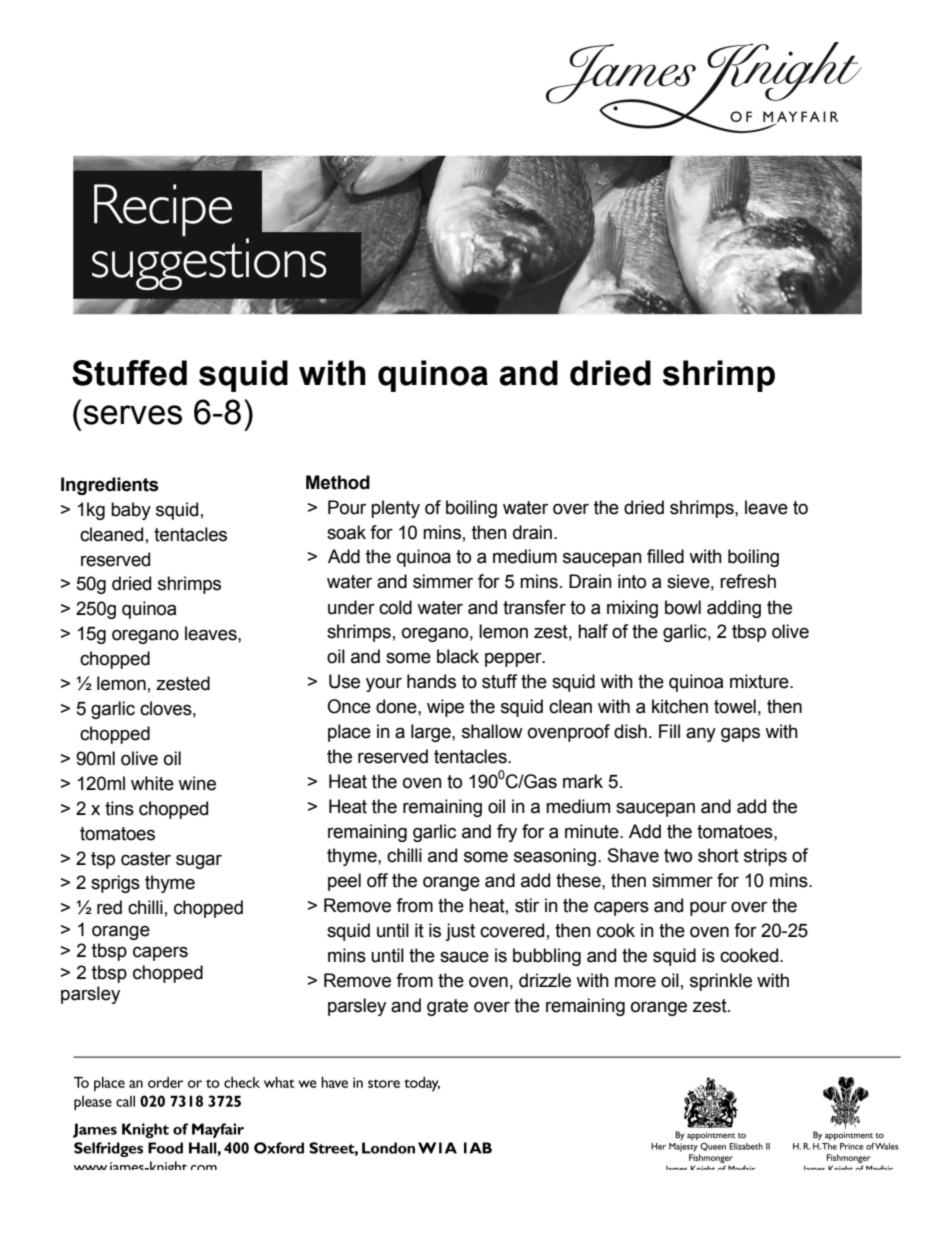  I want to click on serves, so click(132, 415).
